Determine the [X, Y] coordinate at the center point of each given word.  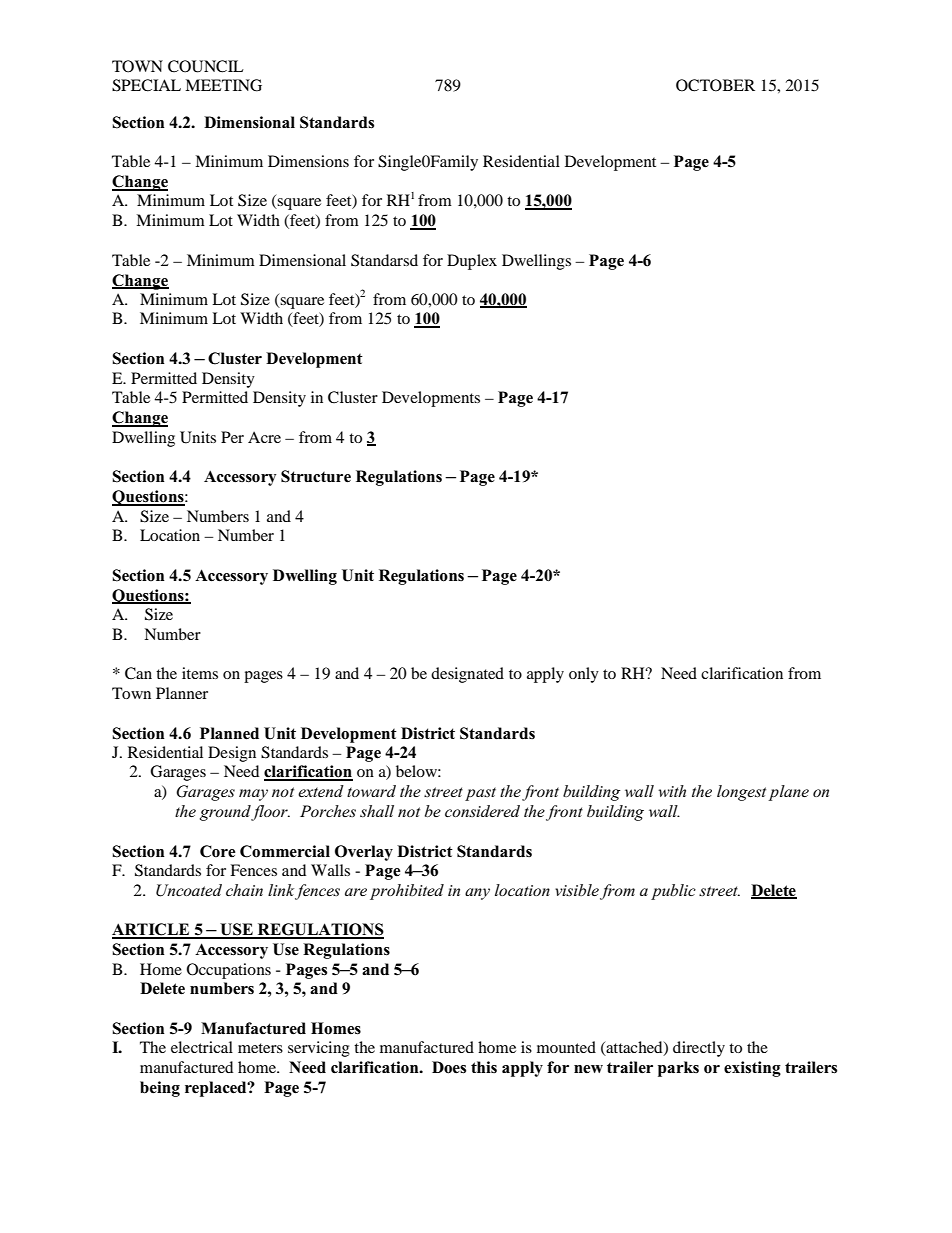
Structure [316, 476]
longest [741, 793]
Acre [264, 437]
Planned [229, 733]
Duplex [472, 262]
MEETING [223, 85]
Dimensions [308, 161]
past [480, 794]
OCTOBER [715, 85]
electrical [202, 1047]
